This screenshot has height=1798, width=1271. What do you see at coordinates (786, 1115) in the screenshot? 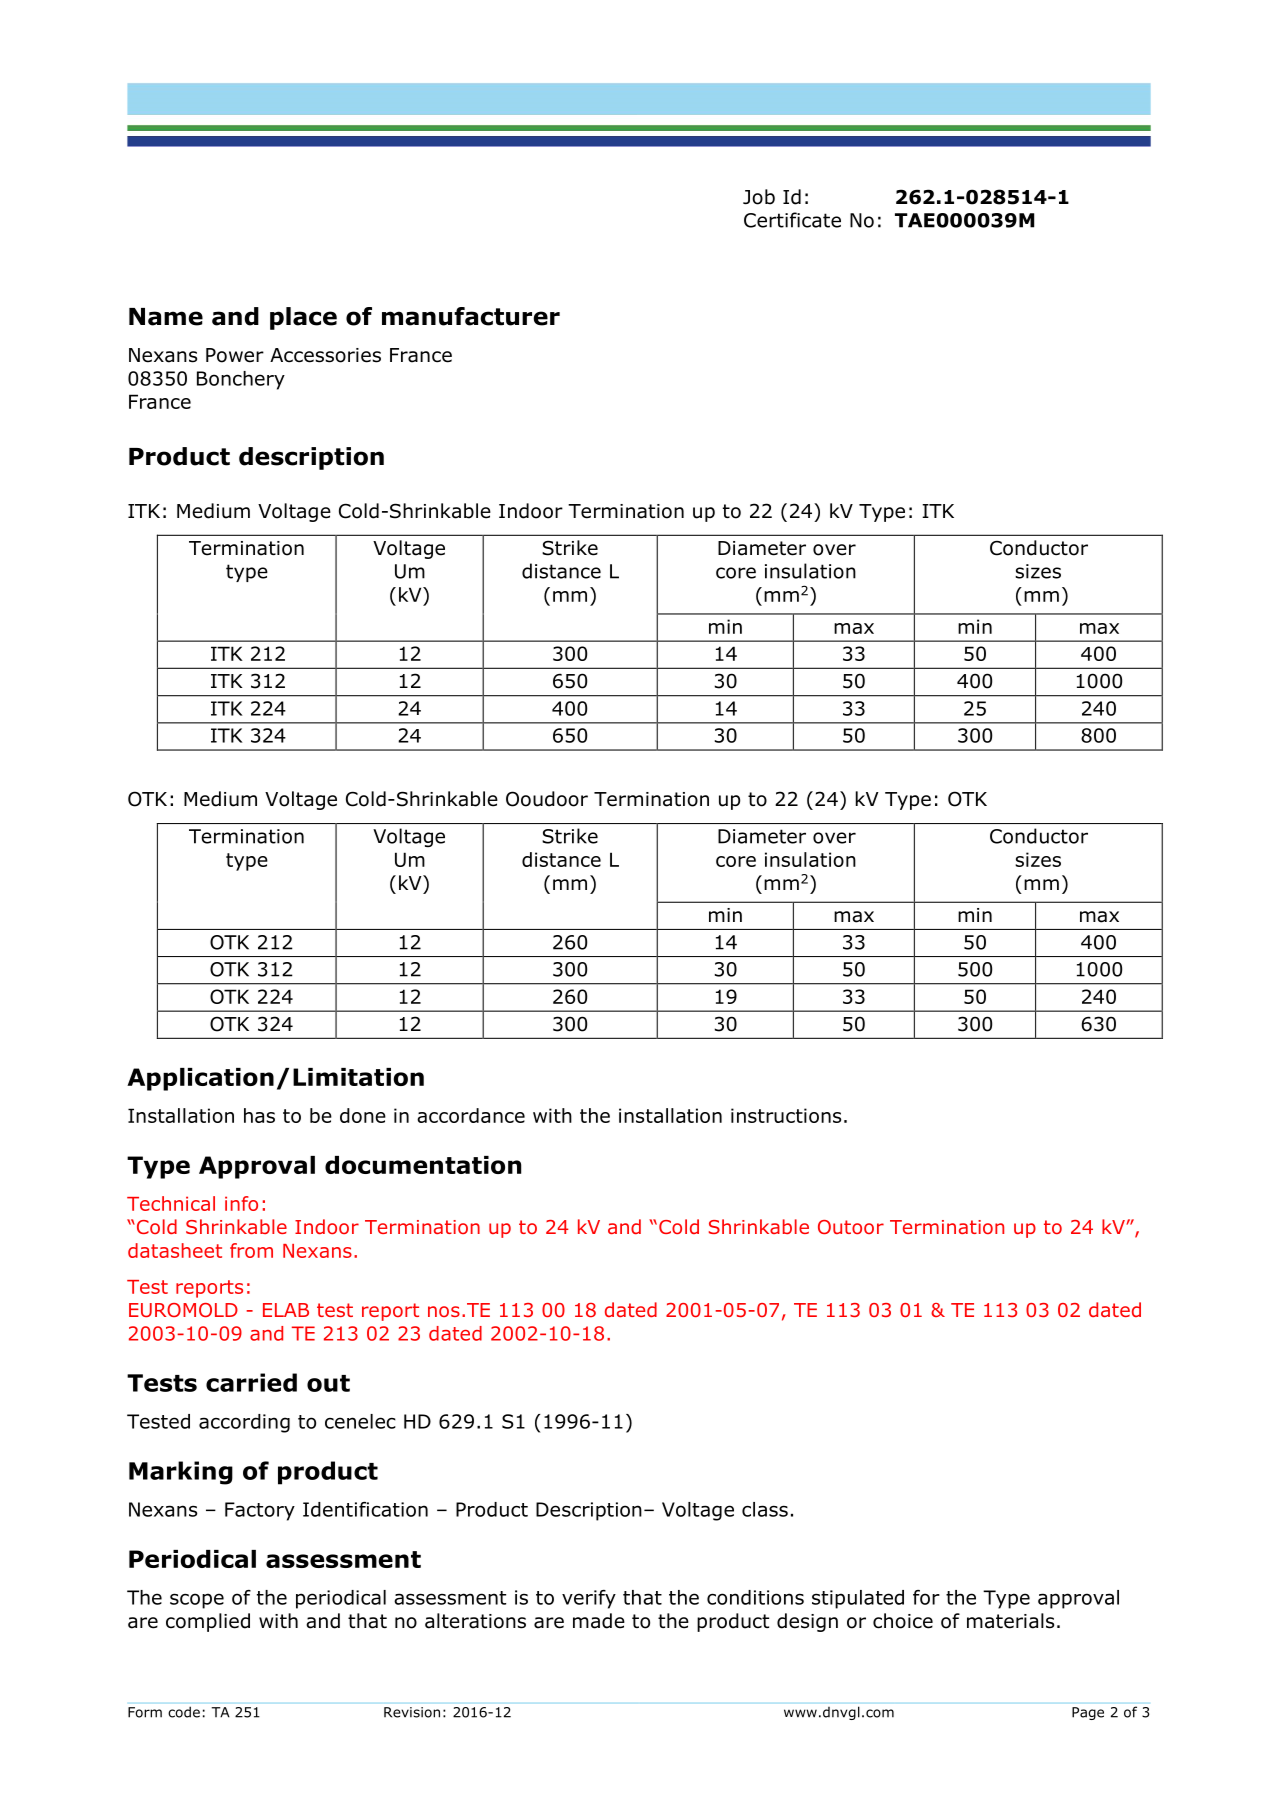
I see `instructions` at bounding box center [786, 1115].
